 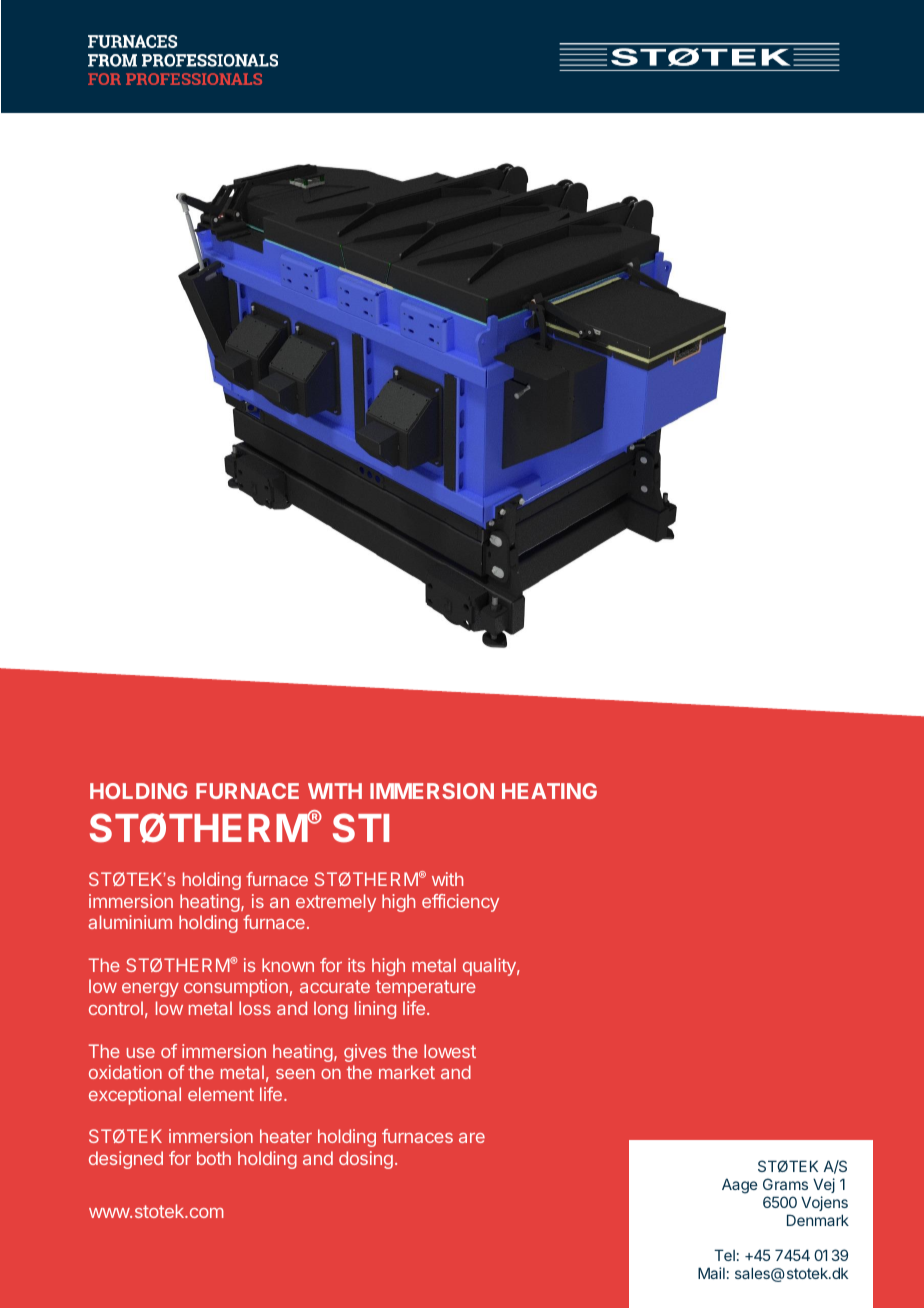 What do you see at coordinates (711, 1273) in the screenshot?
I see `Mail` at bounding box center [711, 1273].
